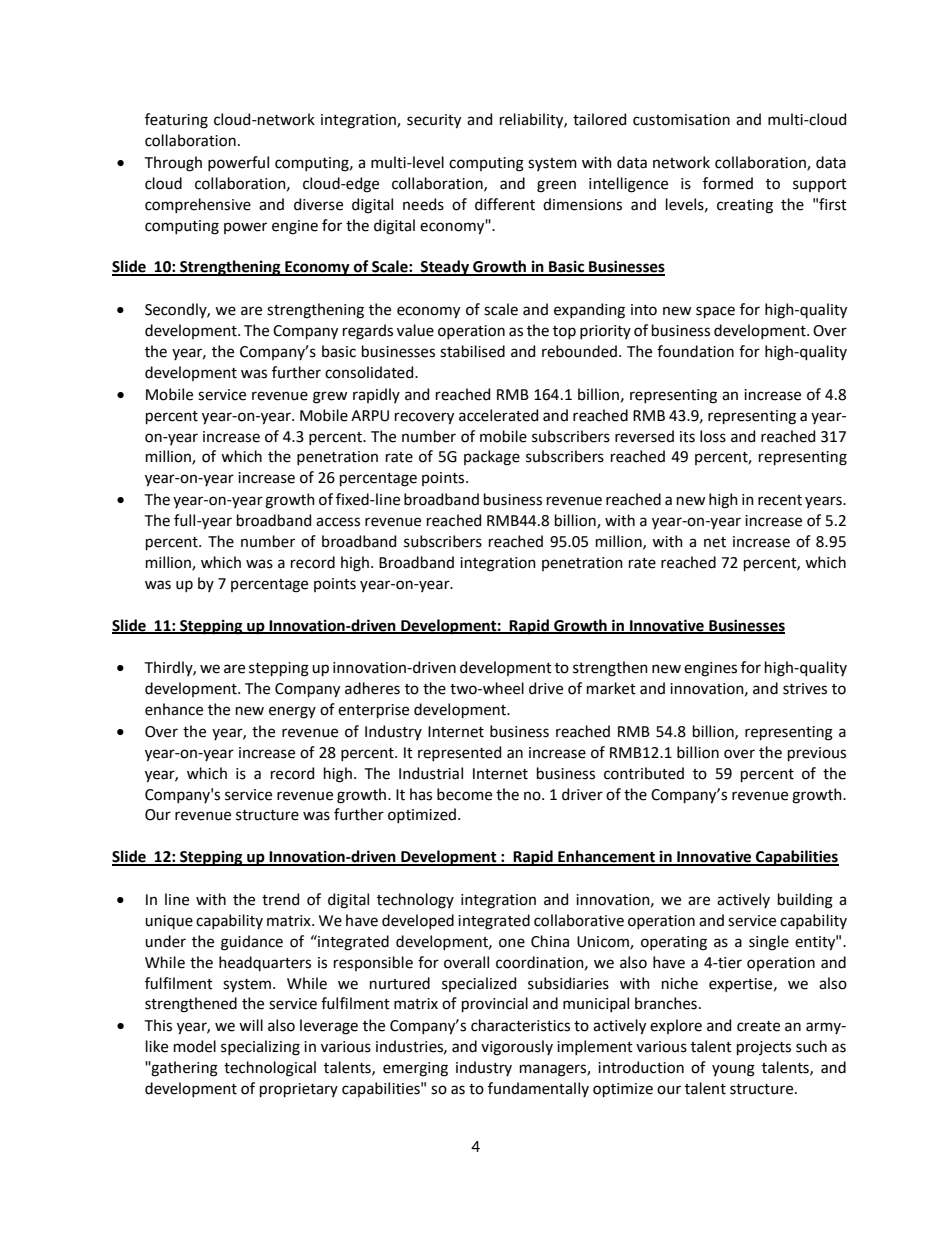 Image resolution: width=952 pixels, height=1233 pixels. What do you see at coordinates (713, 436) in the page?
I see `loss` at bounding box center [713, 436].
